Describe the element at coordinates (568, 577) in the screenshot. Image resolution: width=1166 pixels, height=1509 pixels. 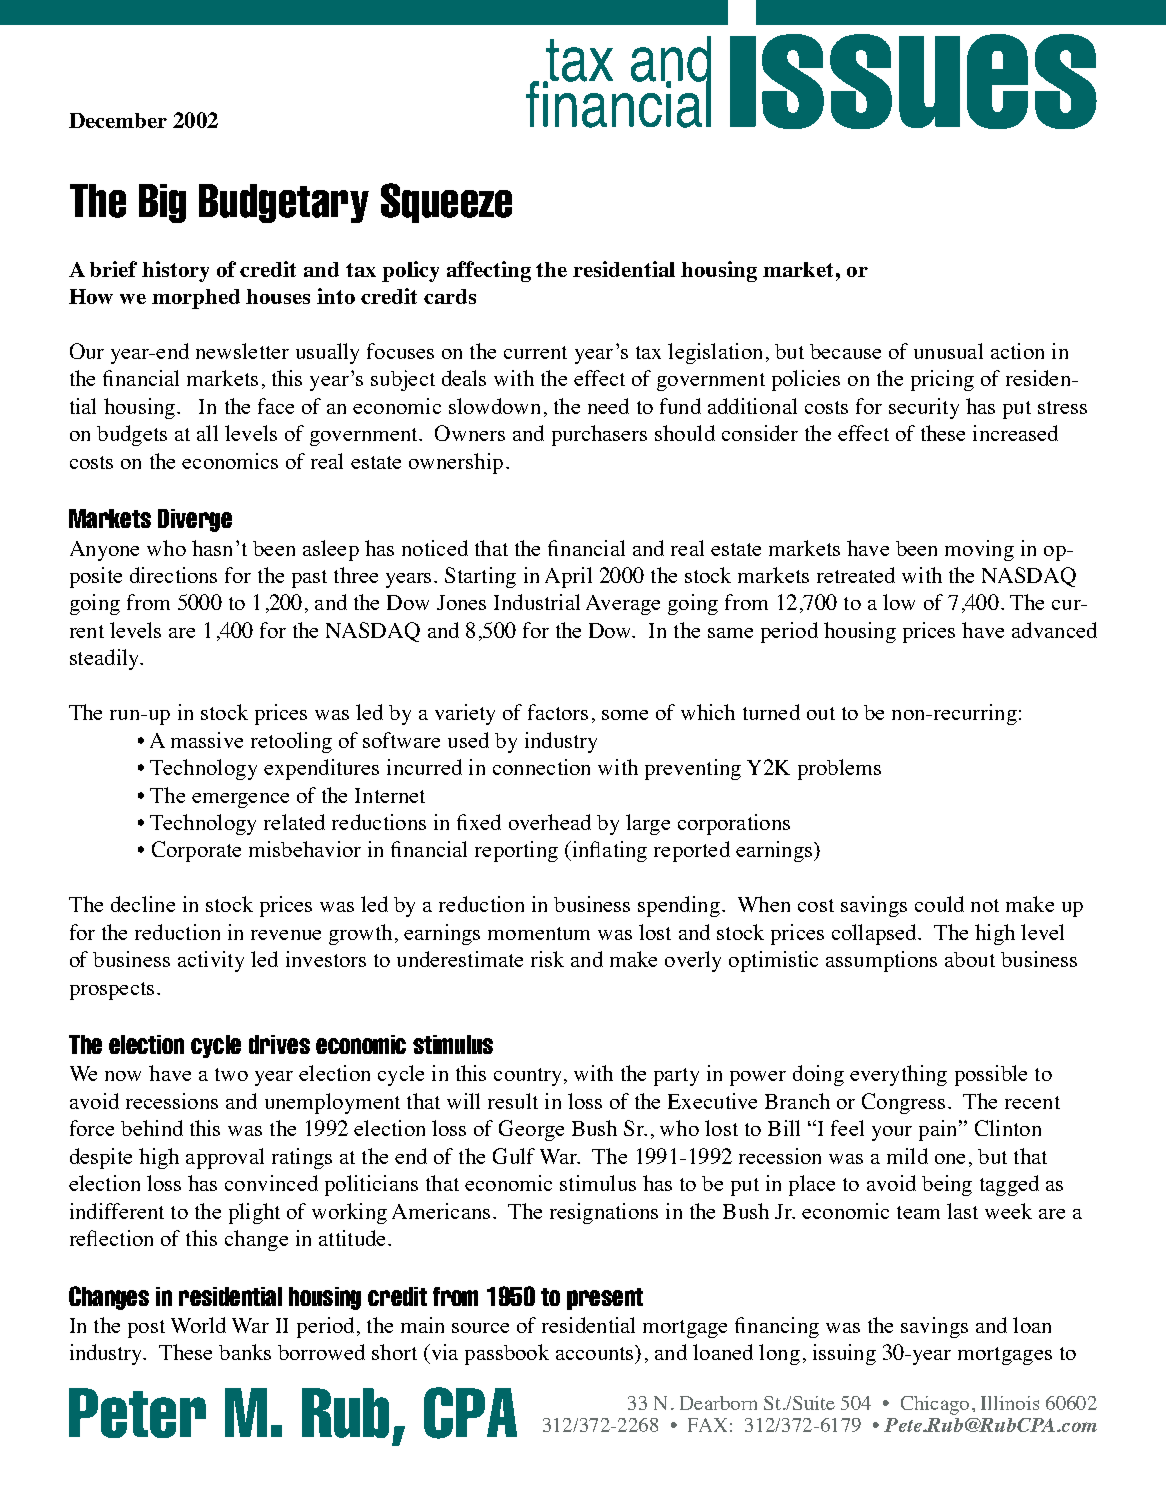
I see `April` at that location.
